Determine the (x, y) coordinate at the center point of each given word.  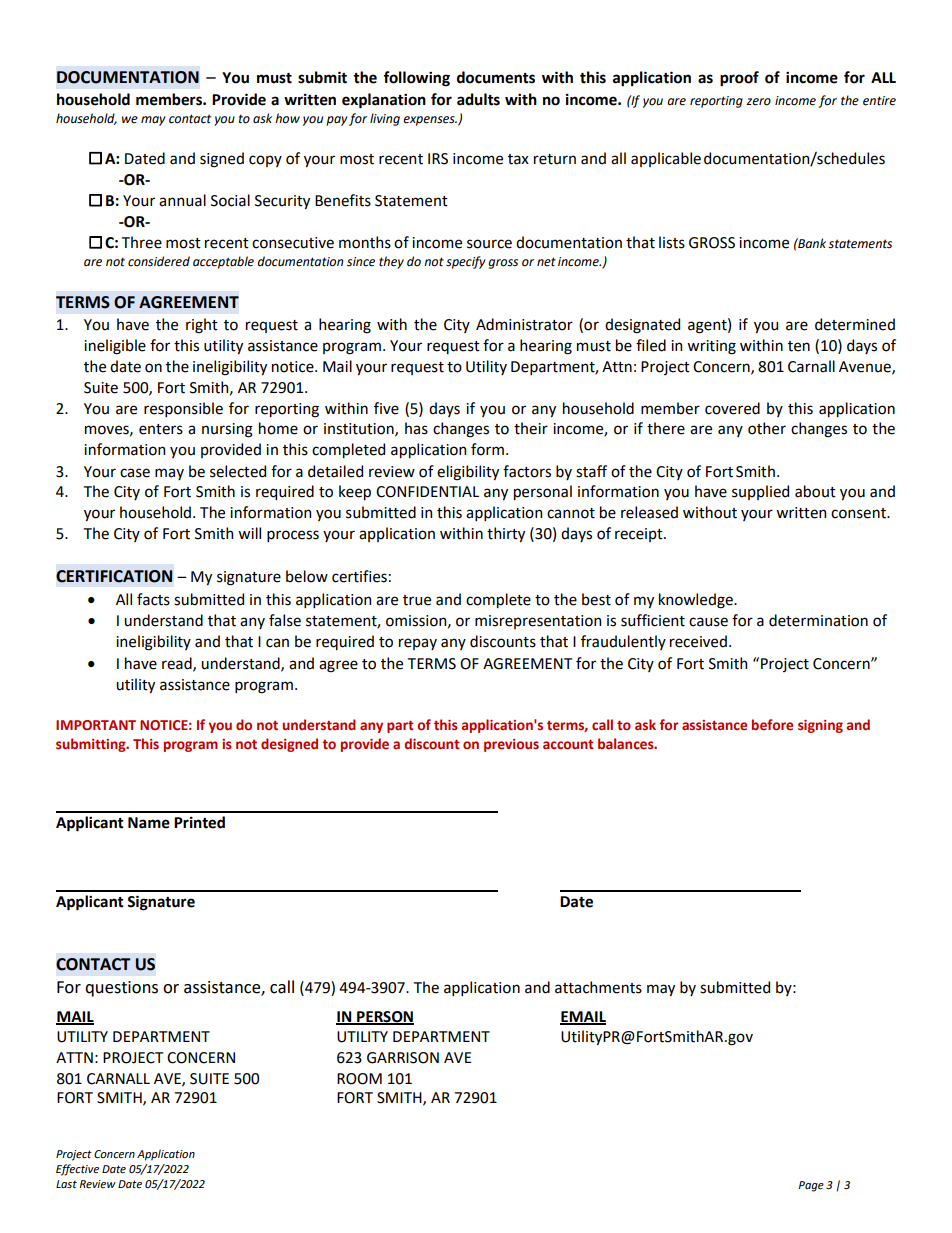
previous (511, 745)
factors (527, 471)
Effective (77, 1170)
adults (478, 99)
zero (758, 102)
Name (149, 823)
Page (811, 1186)
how (287, 118)
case (135, 473)
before (772, 725)
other (767, 428)
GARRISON (403, 1058)
